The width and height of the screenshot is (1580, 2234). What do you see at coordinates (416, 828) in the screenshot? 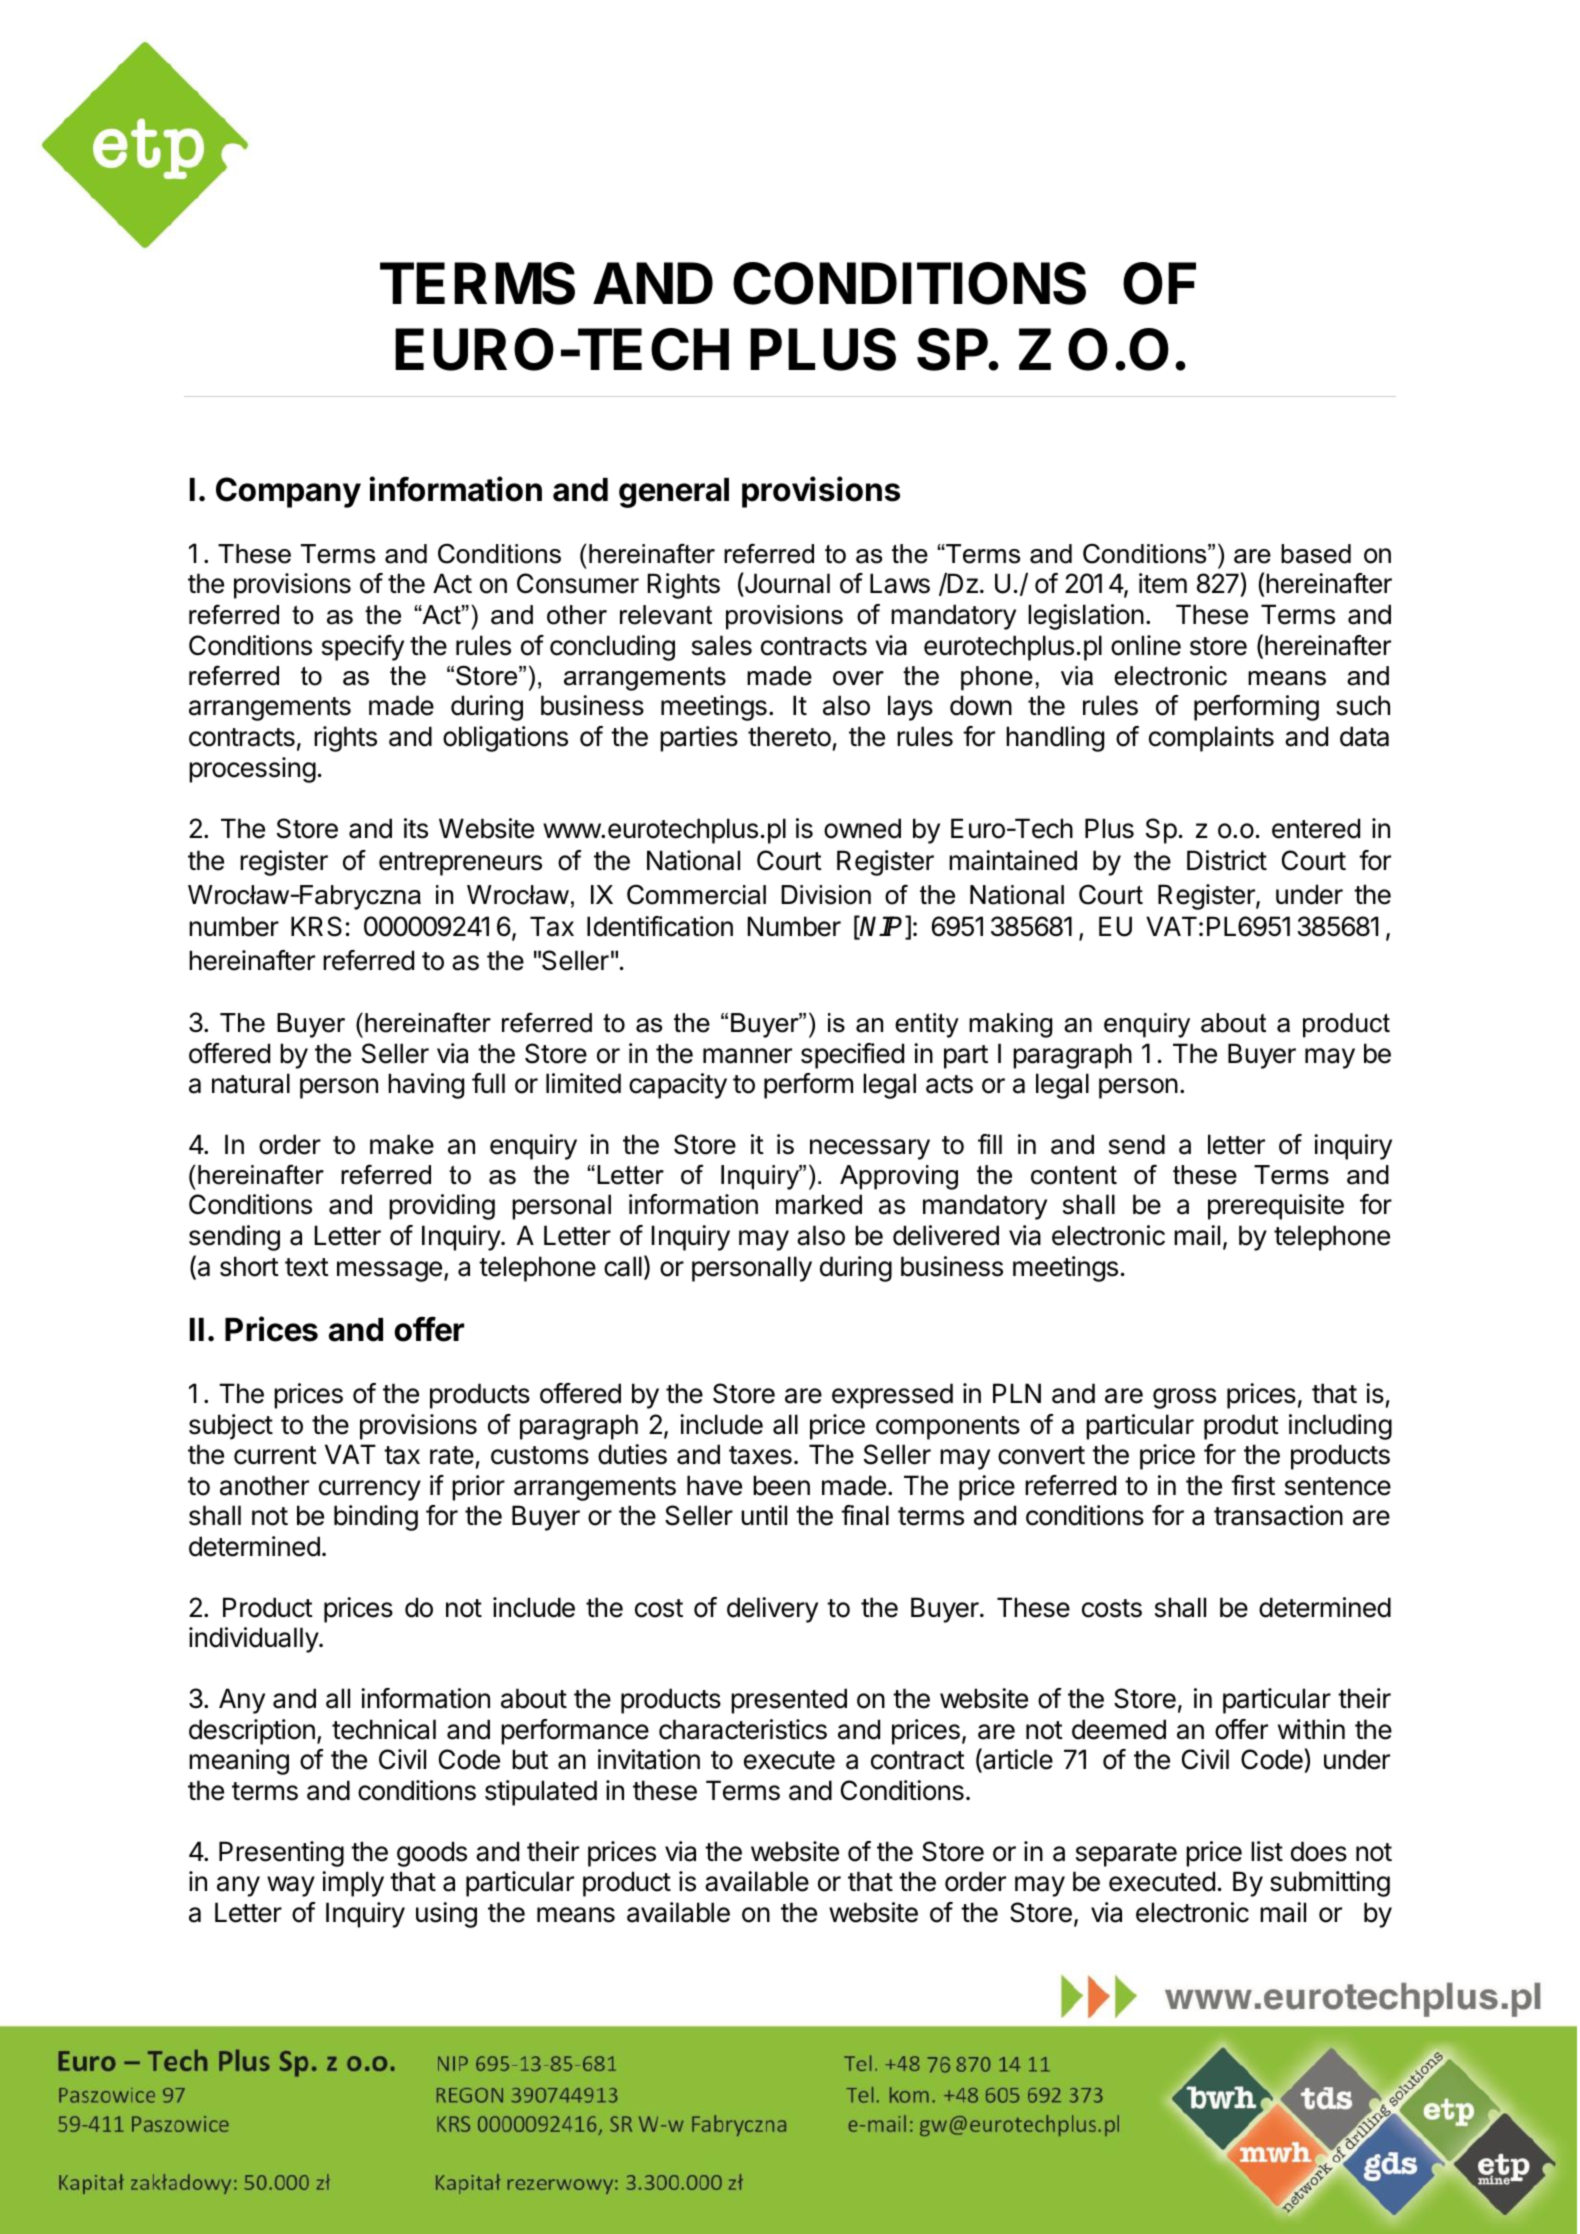
I see `its` at bounding box center [416, 828].
